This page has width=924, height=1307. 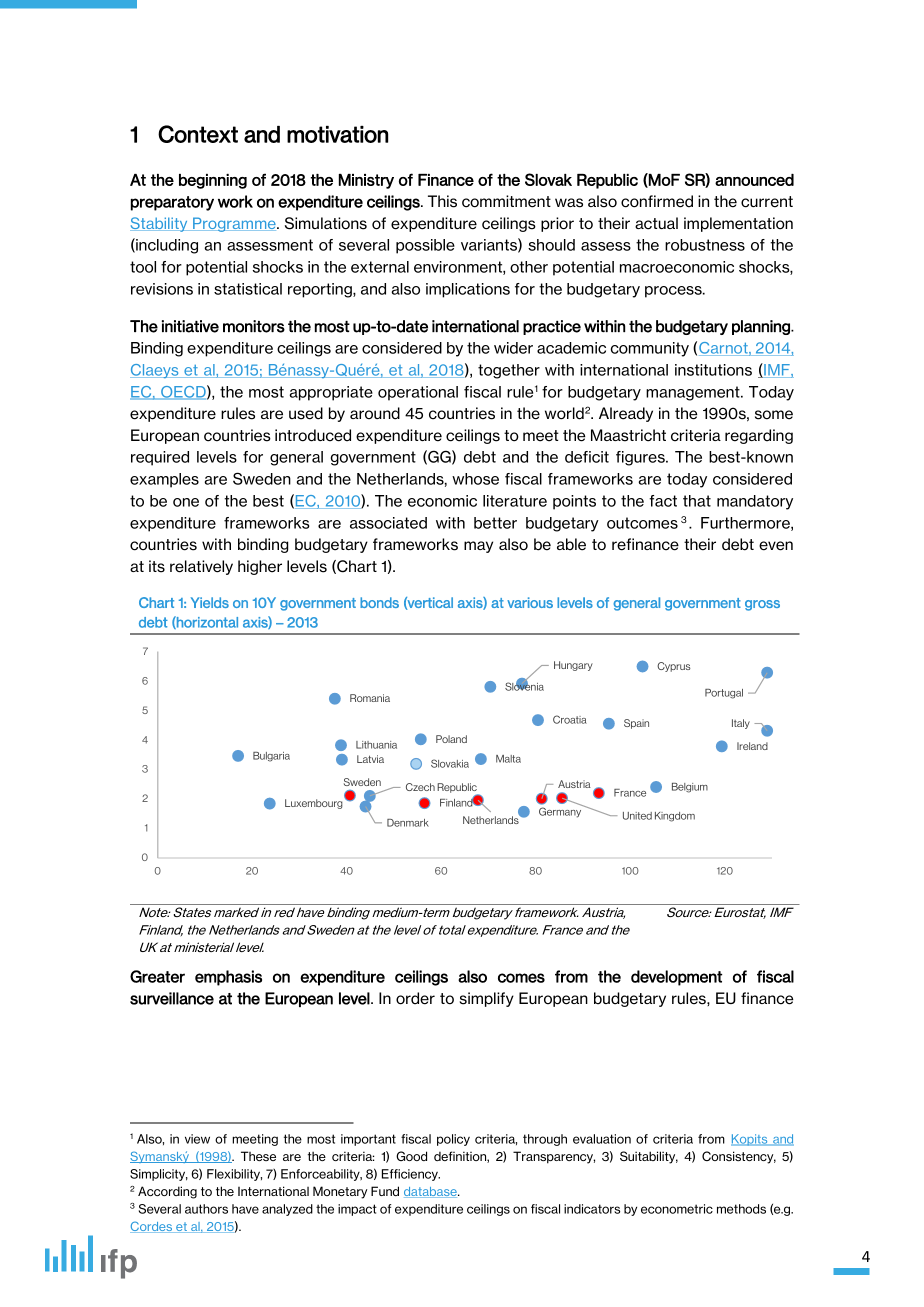 I want to click on announced, so click(x=754, y=180).
